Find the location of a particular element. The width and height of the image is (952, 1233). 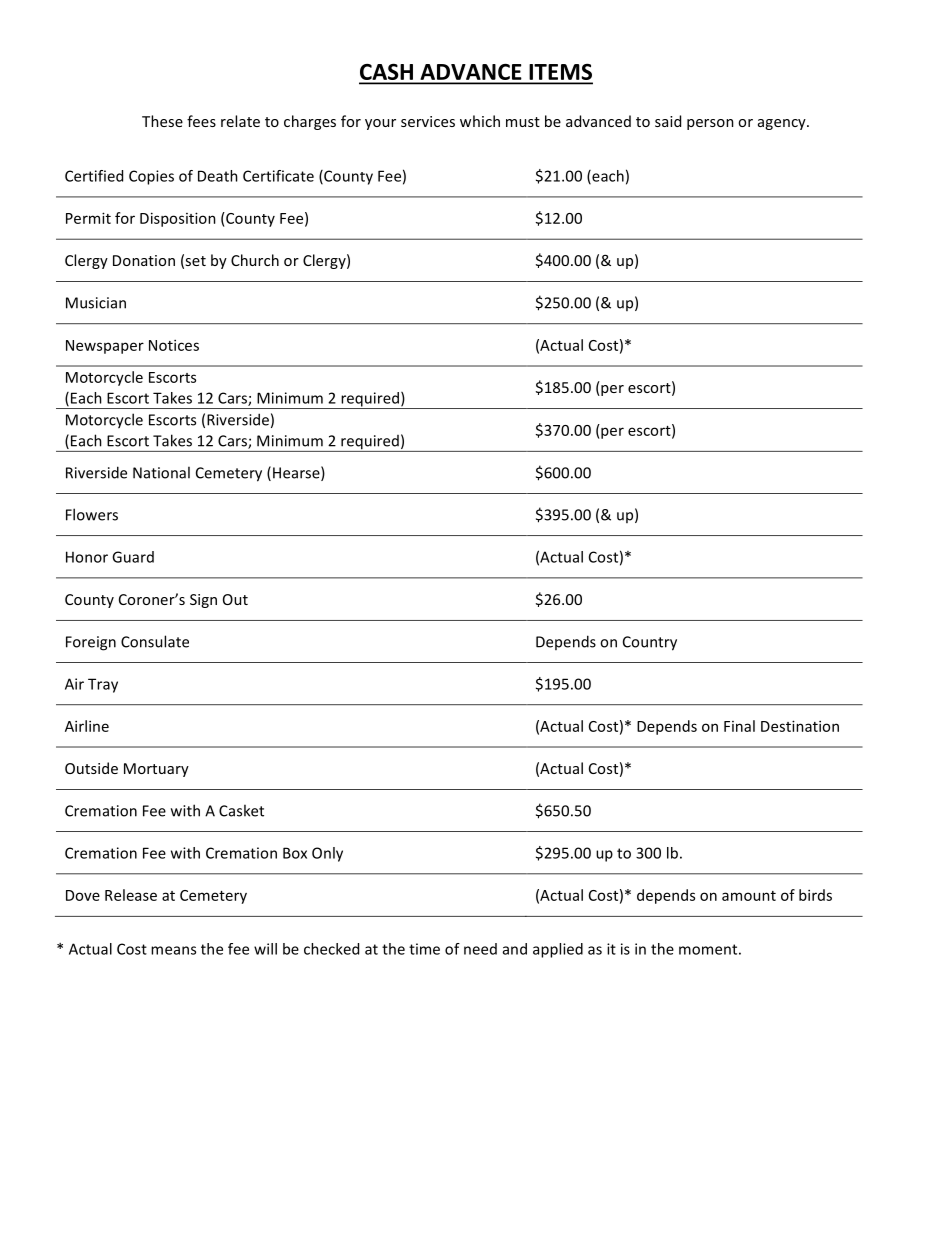

Notices is located at coordinates (174, 345).
